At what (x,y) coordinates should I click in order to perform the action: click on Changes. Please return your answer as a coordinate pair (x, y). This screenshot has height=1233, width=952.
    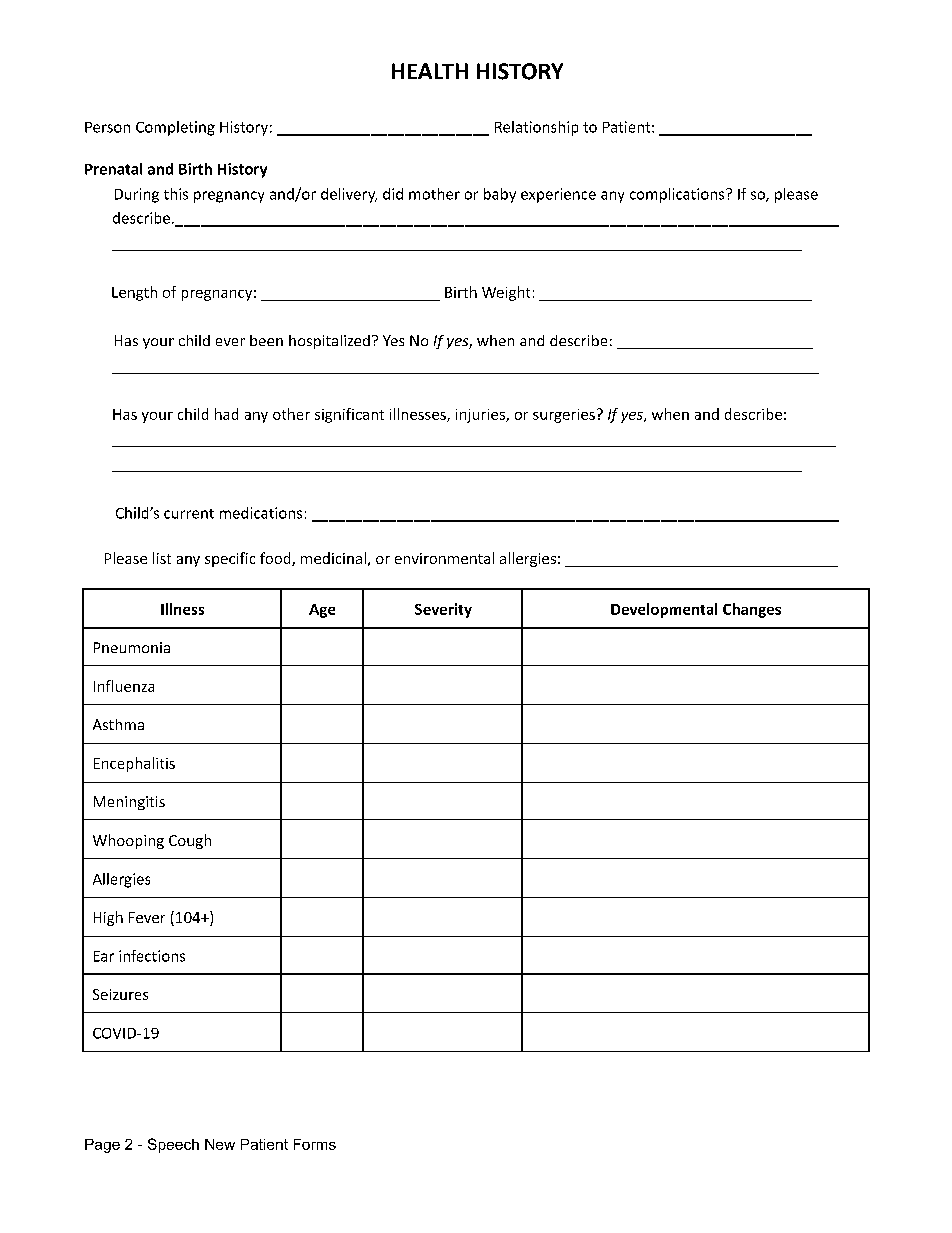
    Looking at the image, I should click on (752, 610).
